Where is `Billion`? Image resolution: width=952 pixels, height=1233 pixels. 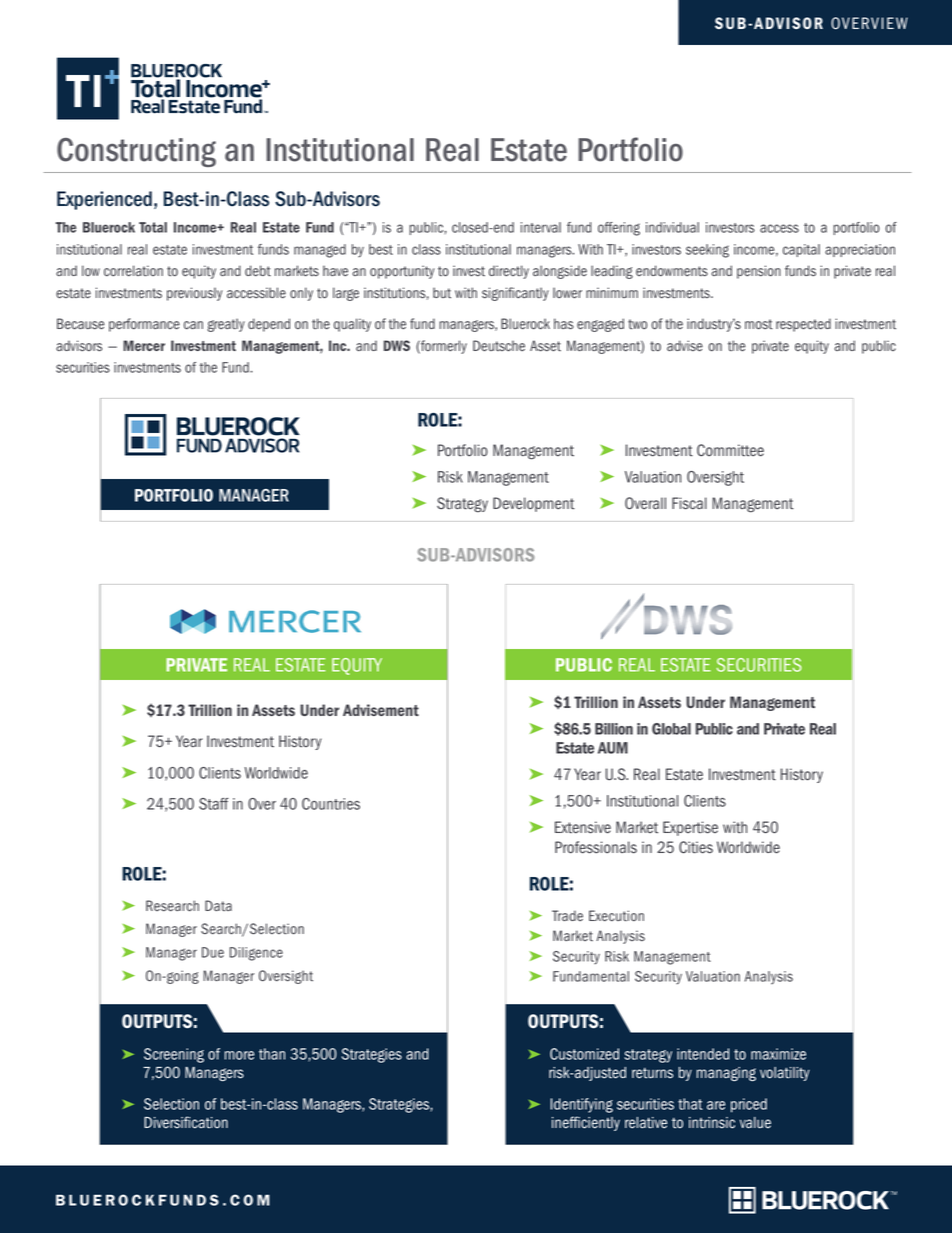 Billion is located at coordinates (614, 729).
